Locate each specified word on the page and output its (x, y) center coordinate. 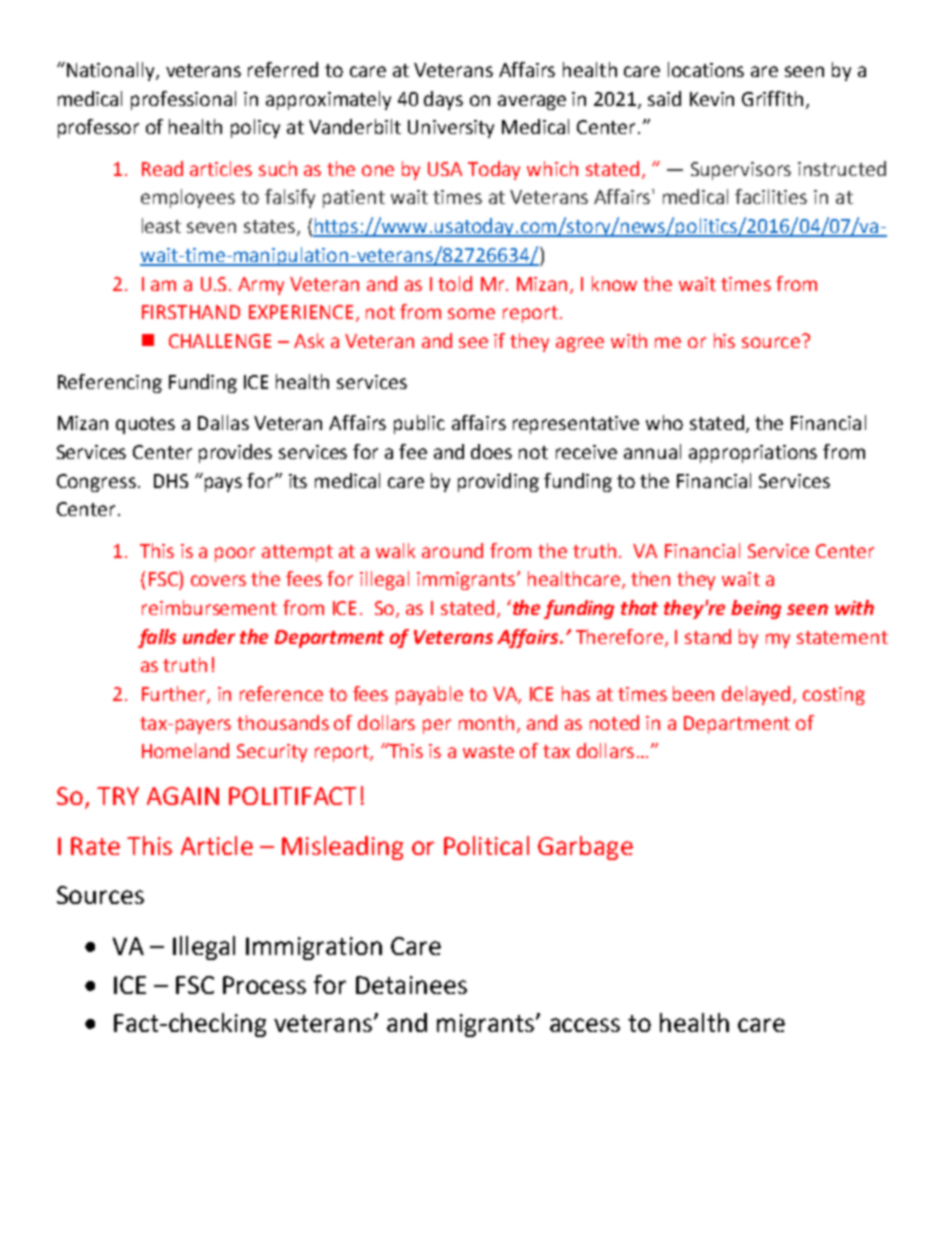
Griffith (772, 98)
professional (183, 100)
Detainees (411, 985)
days (443, 100)
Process (264, 985)
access (585, 1025)
